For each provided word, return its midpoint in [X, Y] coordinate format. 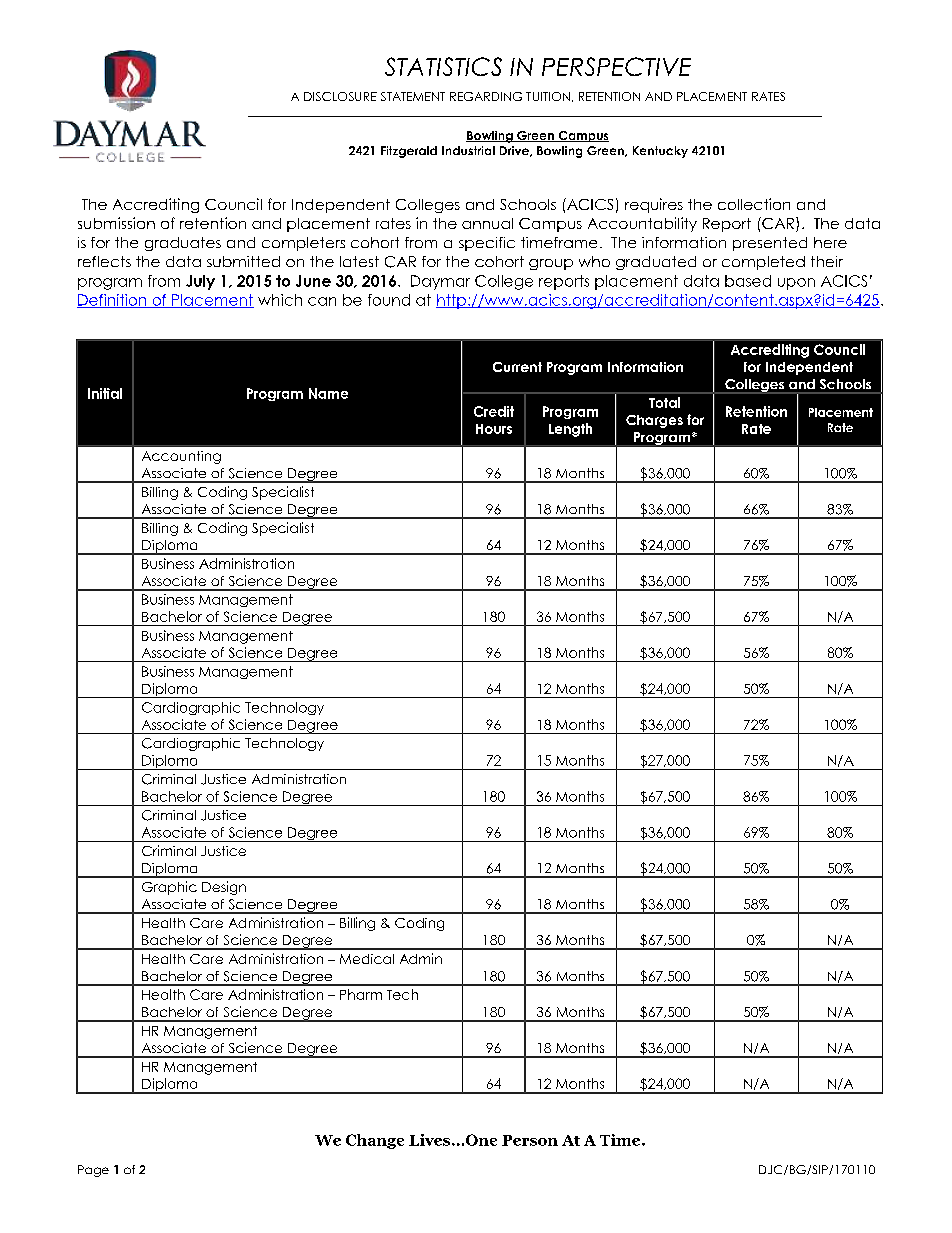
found [389, 300]
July [200, 282]
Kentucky [660, 152]
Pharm [361, 994]
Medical [367, 959]
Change [375, 1141]
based [748, 281]
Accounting [181, 457]
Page [93, 1171]
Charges [654, 421]
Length [570, 430]
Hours [494, 429]
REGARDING [486, 96]
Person [530, 1140]
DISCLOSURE [340, 96]
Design [224, 888]
